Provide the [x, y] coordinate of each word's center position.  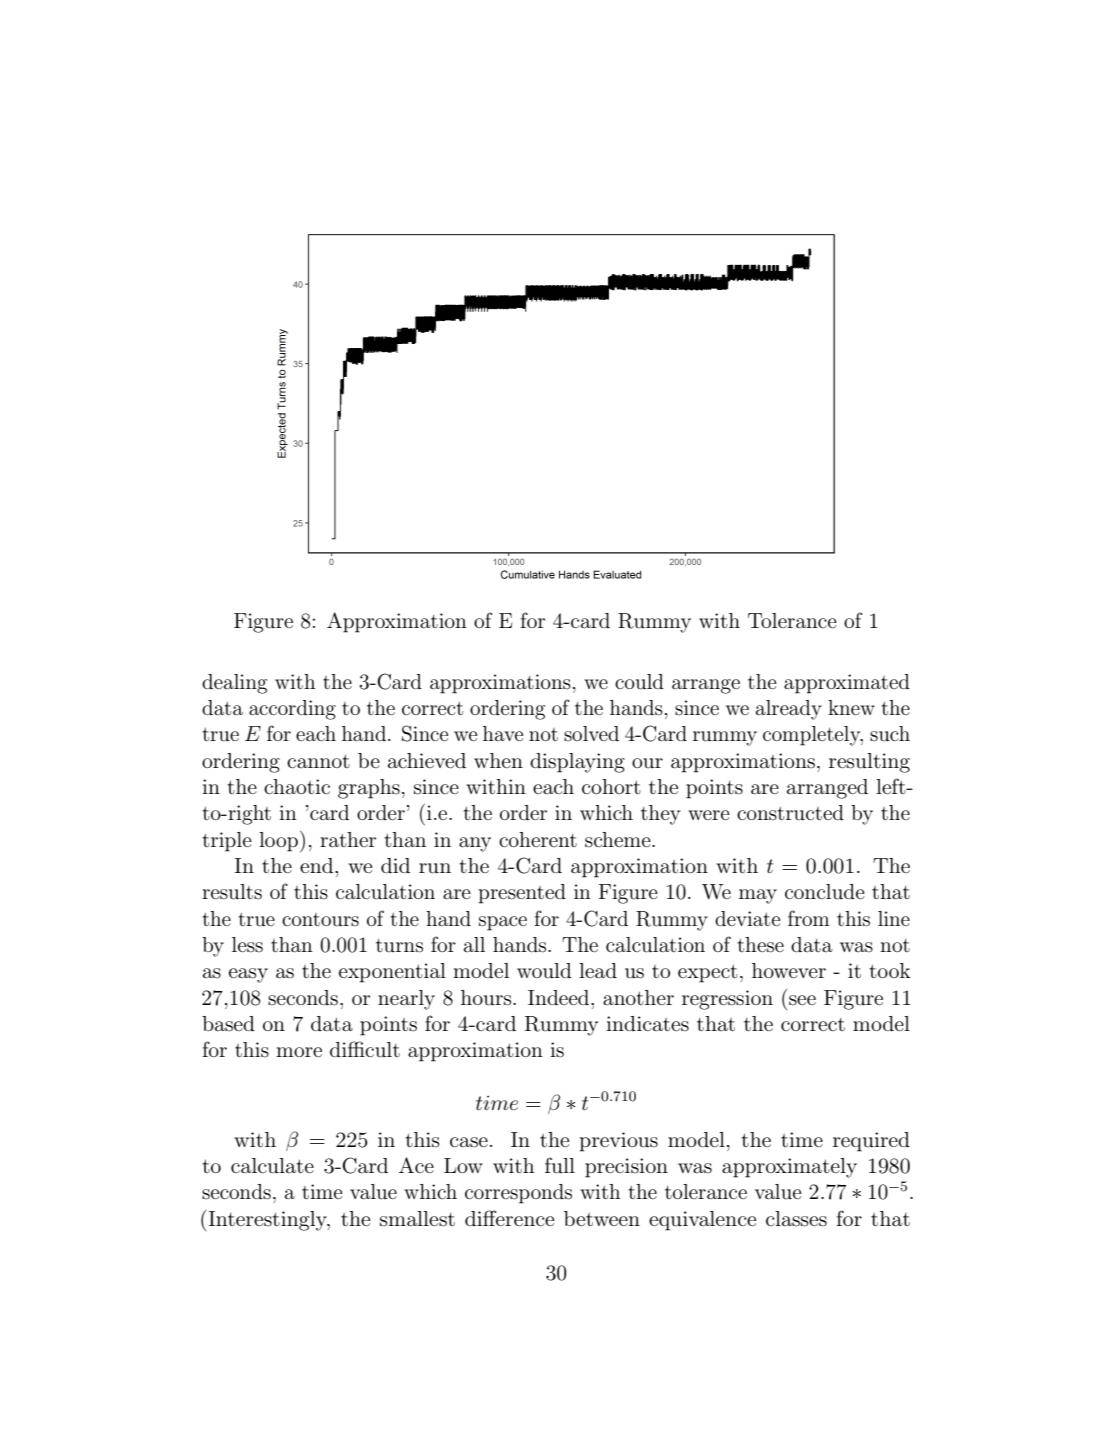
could [639, 682]
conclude [825, 892]
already [789, 710]
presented [522, 894]
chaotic [297, 787]
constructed [790, 813]
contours [320, 920]
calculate [272, 1166]
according [292, 710]
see [802, 1000]
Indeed [560, 997]
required [871, 1142]
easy [248, 975]
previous [619, 1142]
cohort [611, 786]
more [299, 1052]
